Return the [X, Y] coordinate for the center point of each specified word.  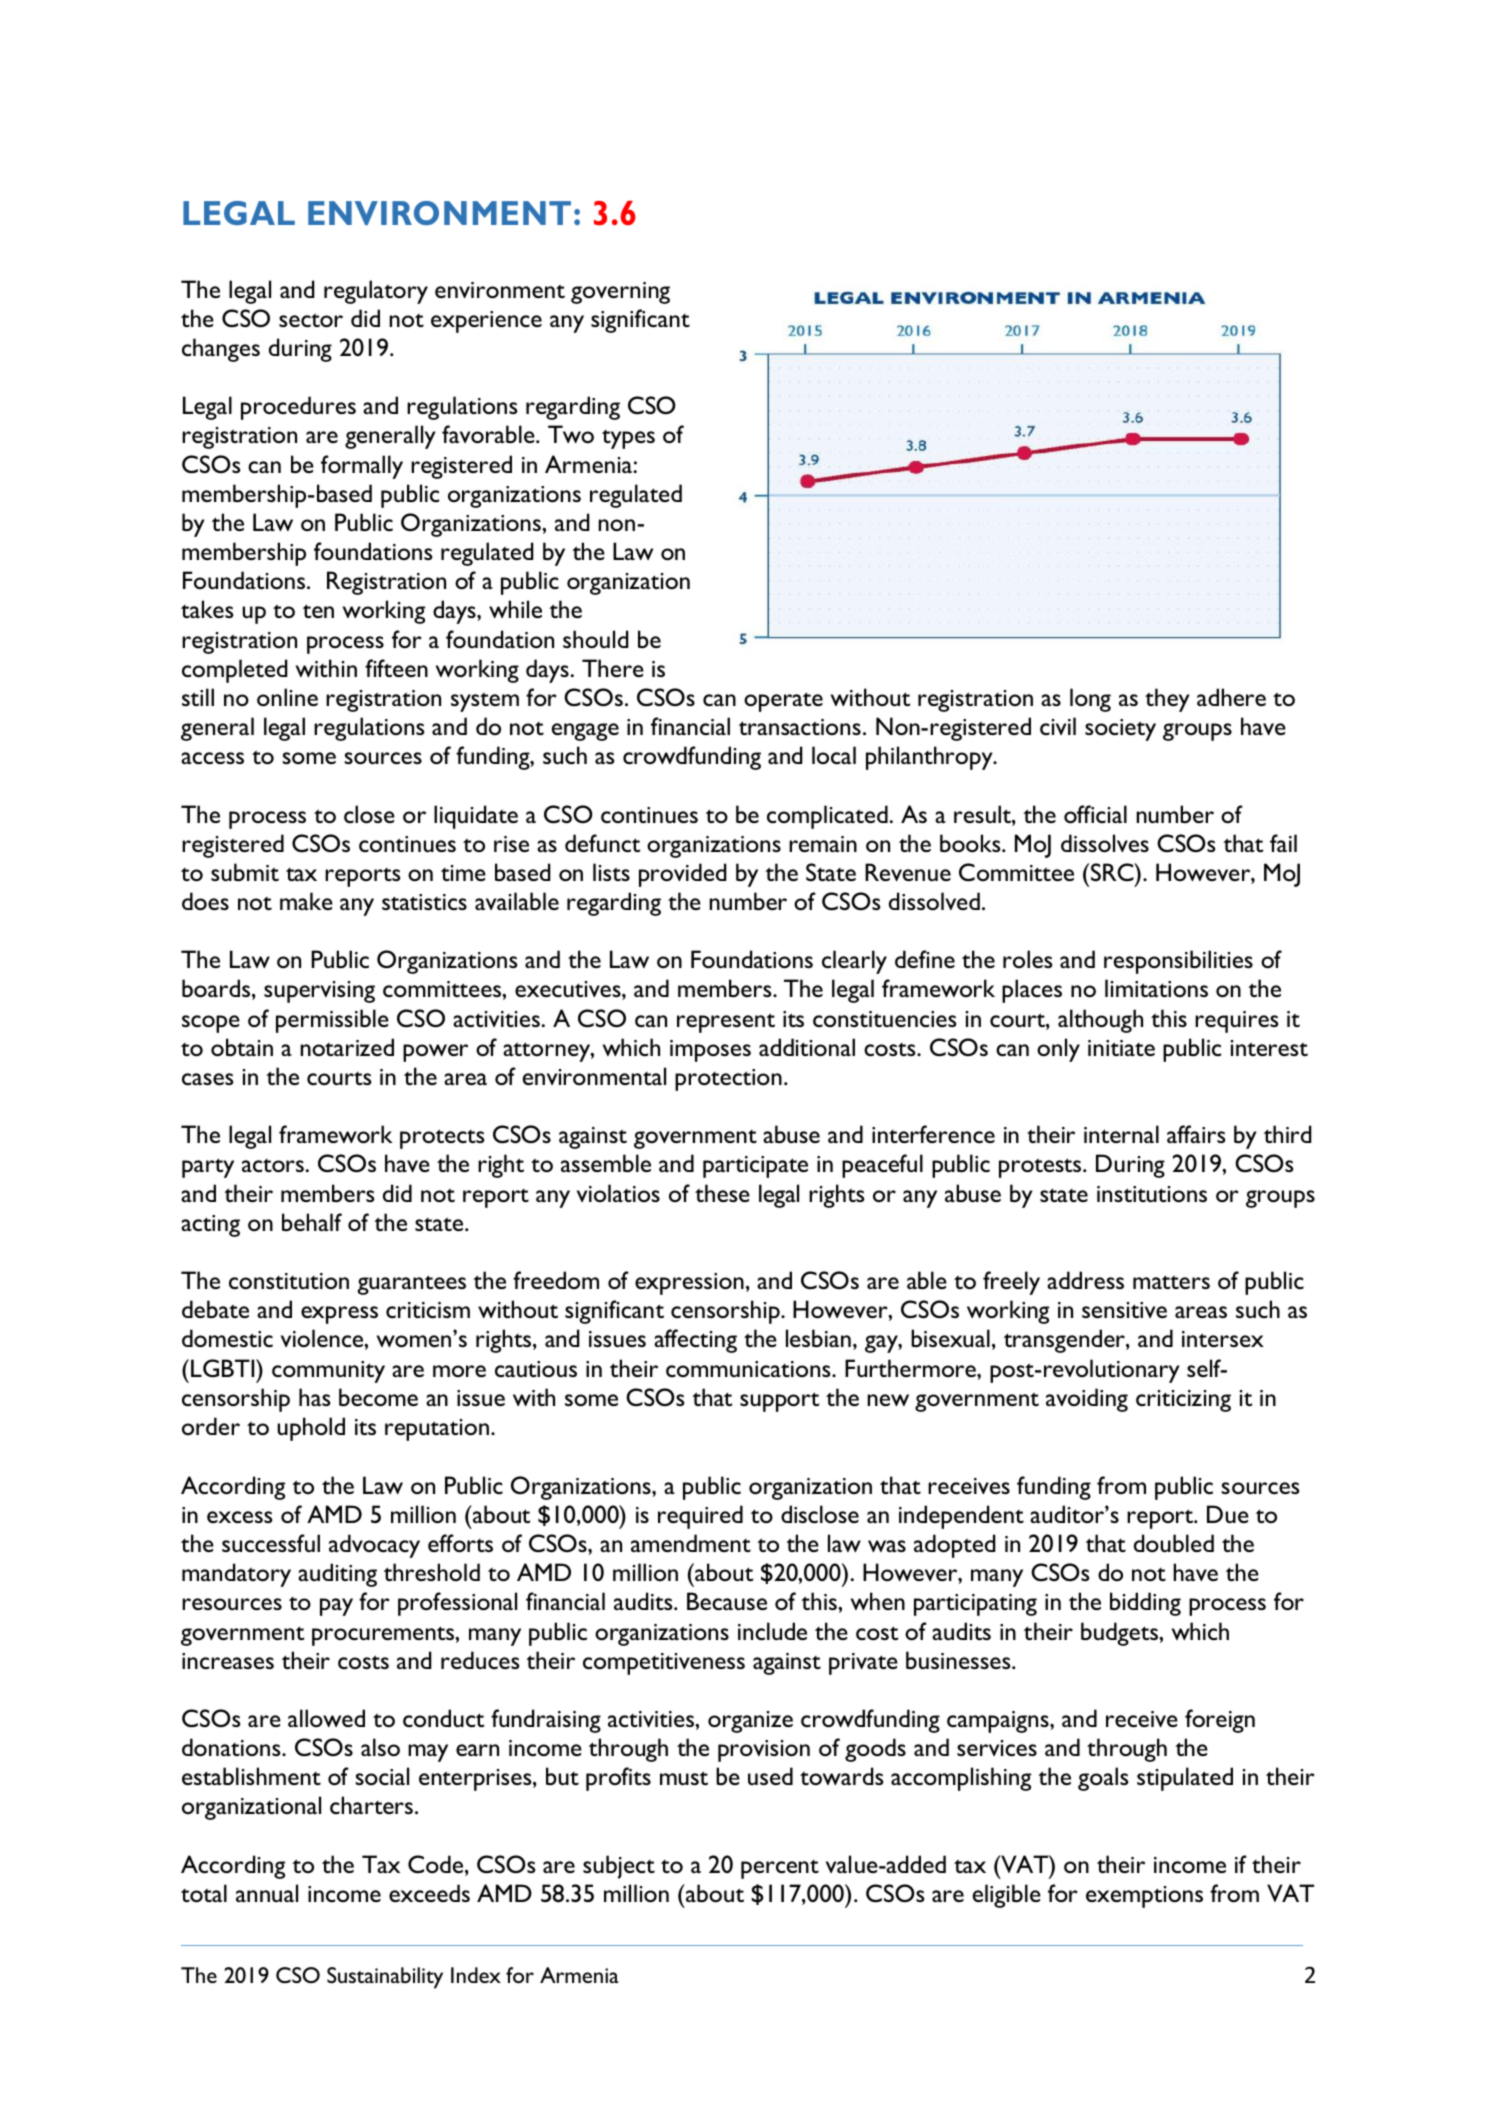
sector [311, 320]
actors [273, 1165]
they [1167, 700]
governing [620, 293]
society [1120, 730]
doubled [1174, 1543]
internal [1121, 1134]
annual [267, 1893]
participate [755, 1167]
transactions [800, 727]
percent [780, 1869]
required [700, 1517]
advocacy [374, 1546]
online [287, 697]
